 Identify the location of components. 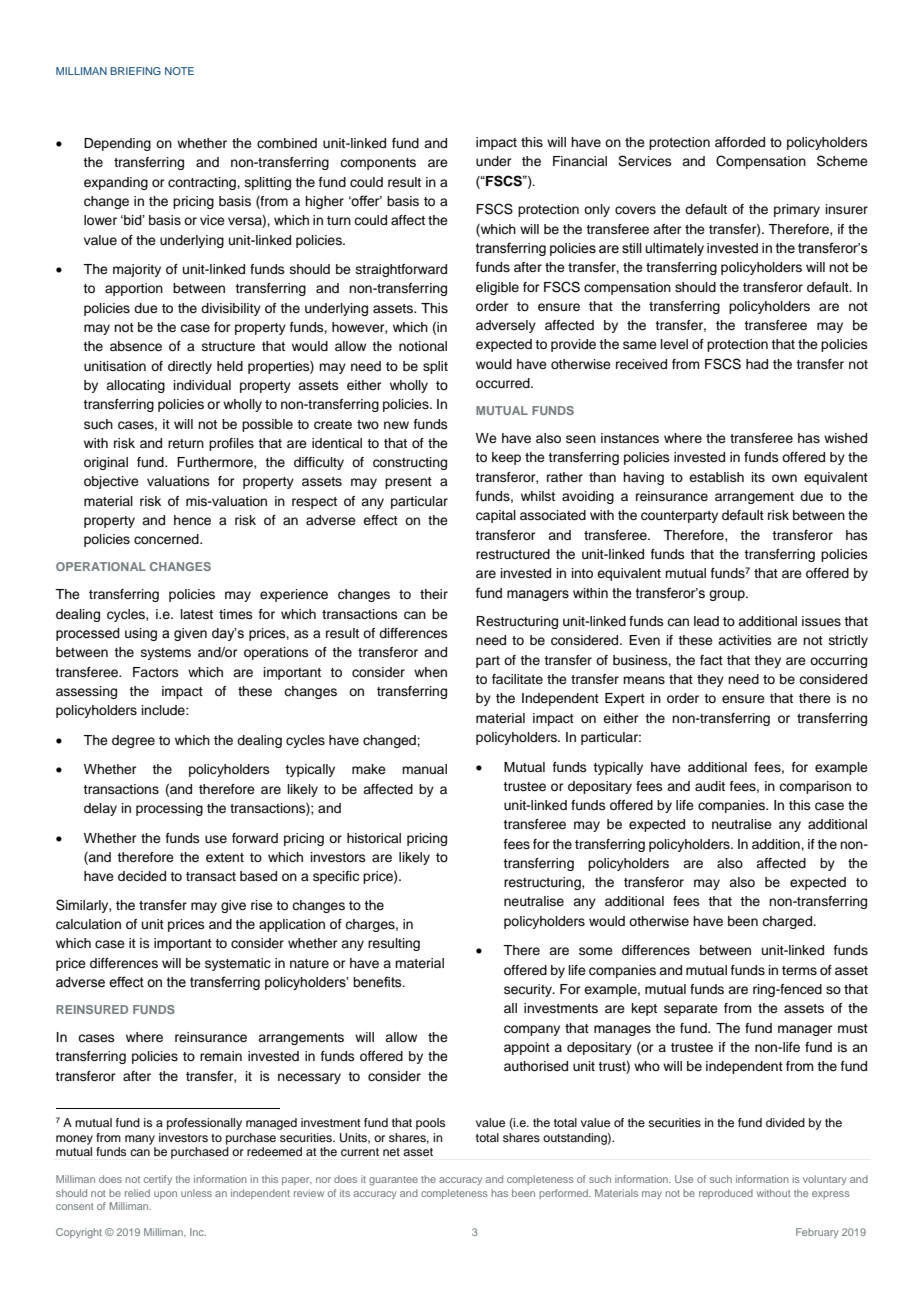
(378, 164).
